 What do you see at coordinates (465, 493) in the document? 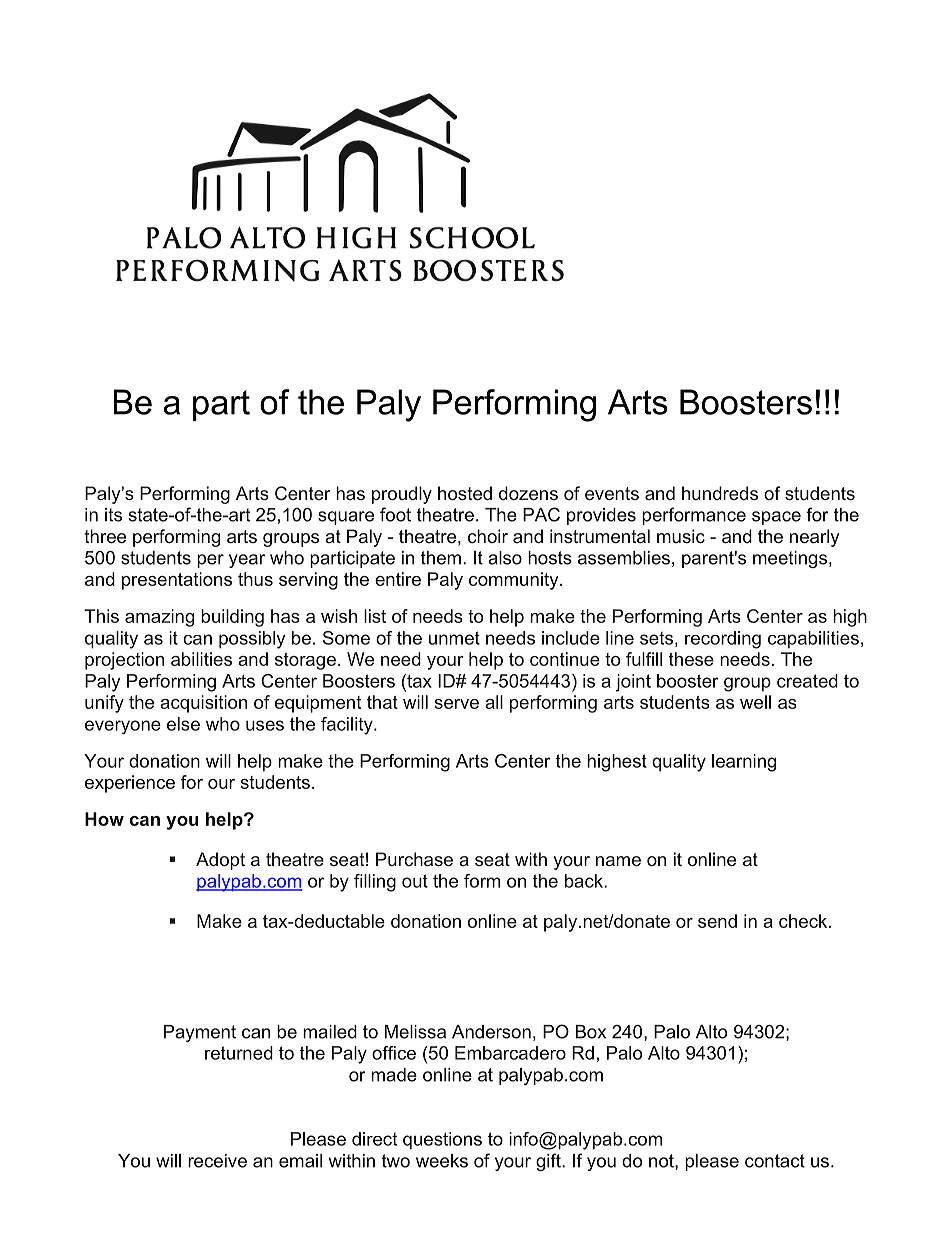
I see `hosted` at bounding box center [465, 493].
